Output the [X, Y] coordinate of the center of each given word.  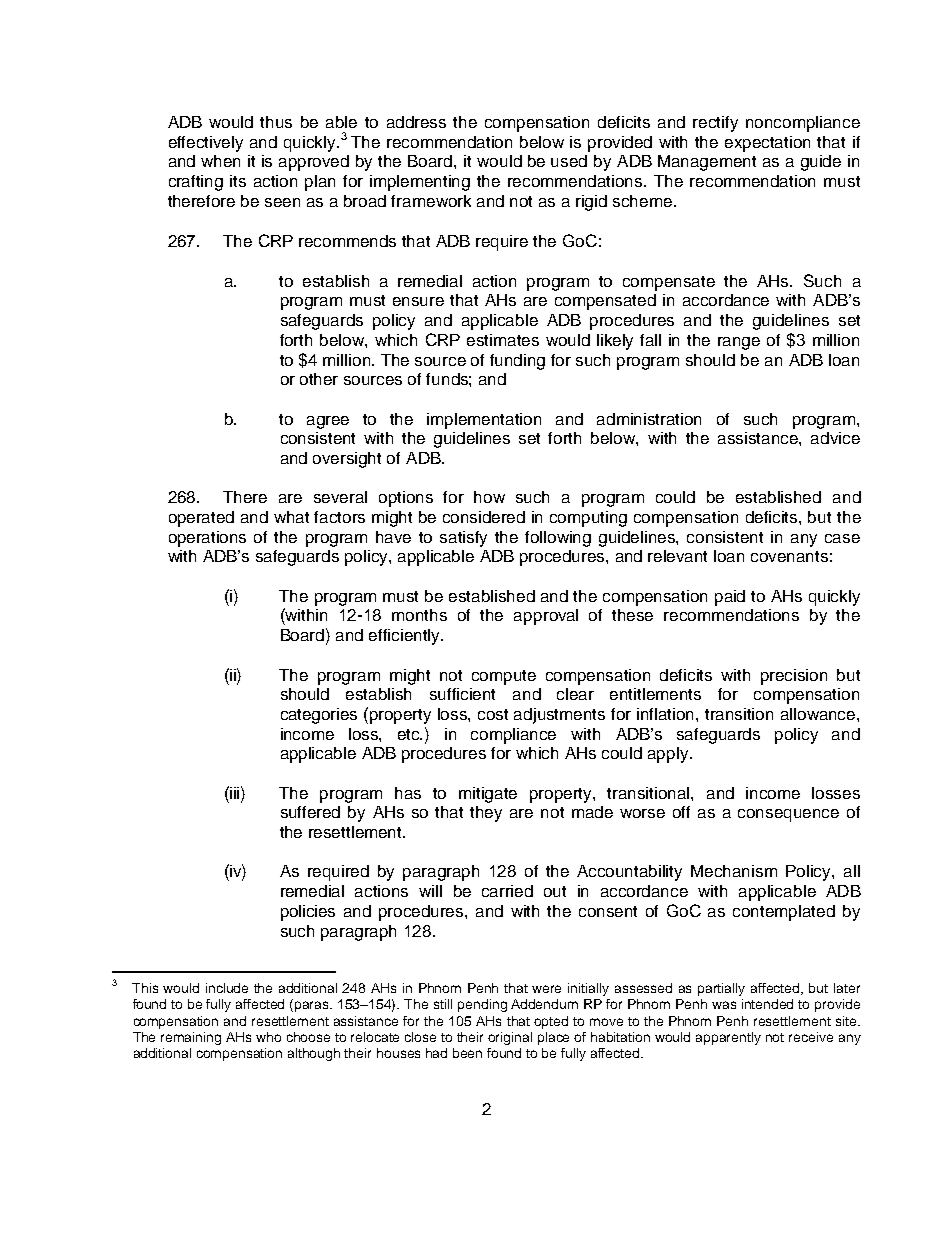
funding [517, 362]
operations [207, 539]
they [486, 814]
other [319, 379]
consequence [788, 815]
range [739, 343]
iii [235, 792]
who [268, 1037]
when [220, 161]
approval [546, 617]
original [510, 1038]
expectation [767, 144]
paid [730, 598]
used [569, 161]
